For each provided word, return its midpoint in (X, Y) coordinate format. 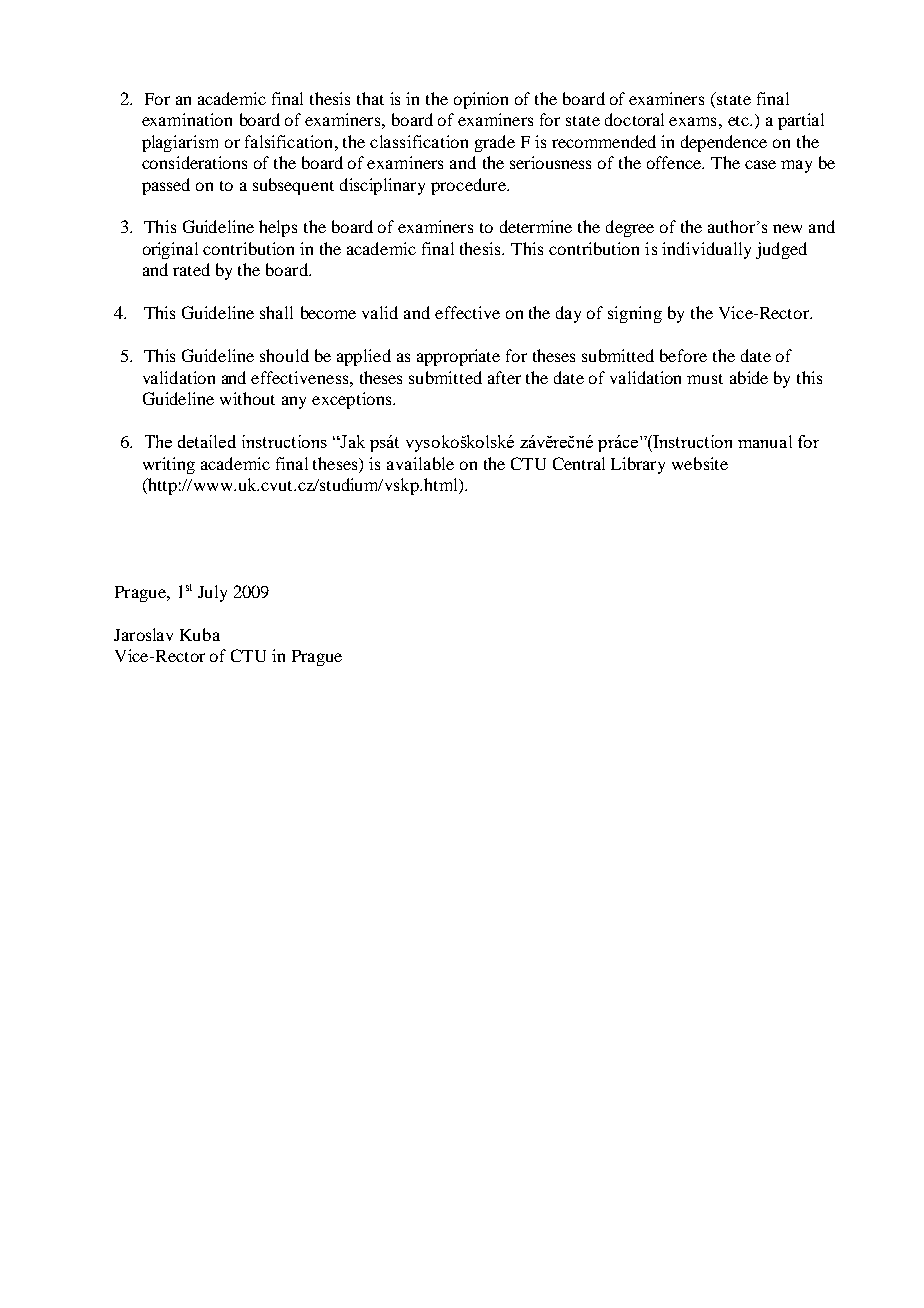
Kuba (200, 634)
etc (739, 121)
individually (706, 250)
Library (638, 465)
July (212, 593)
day (568, 314)
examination (187, 119)
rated (191, 269)
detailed (207, 441)
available (420, 463)
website (700, 463)
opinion (481, 100)
